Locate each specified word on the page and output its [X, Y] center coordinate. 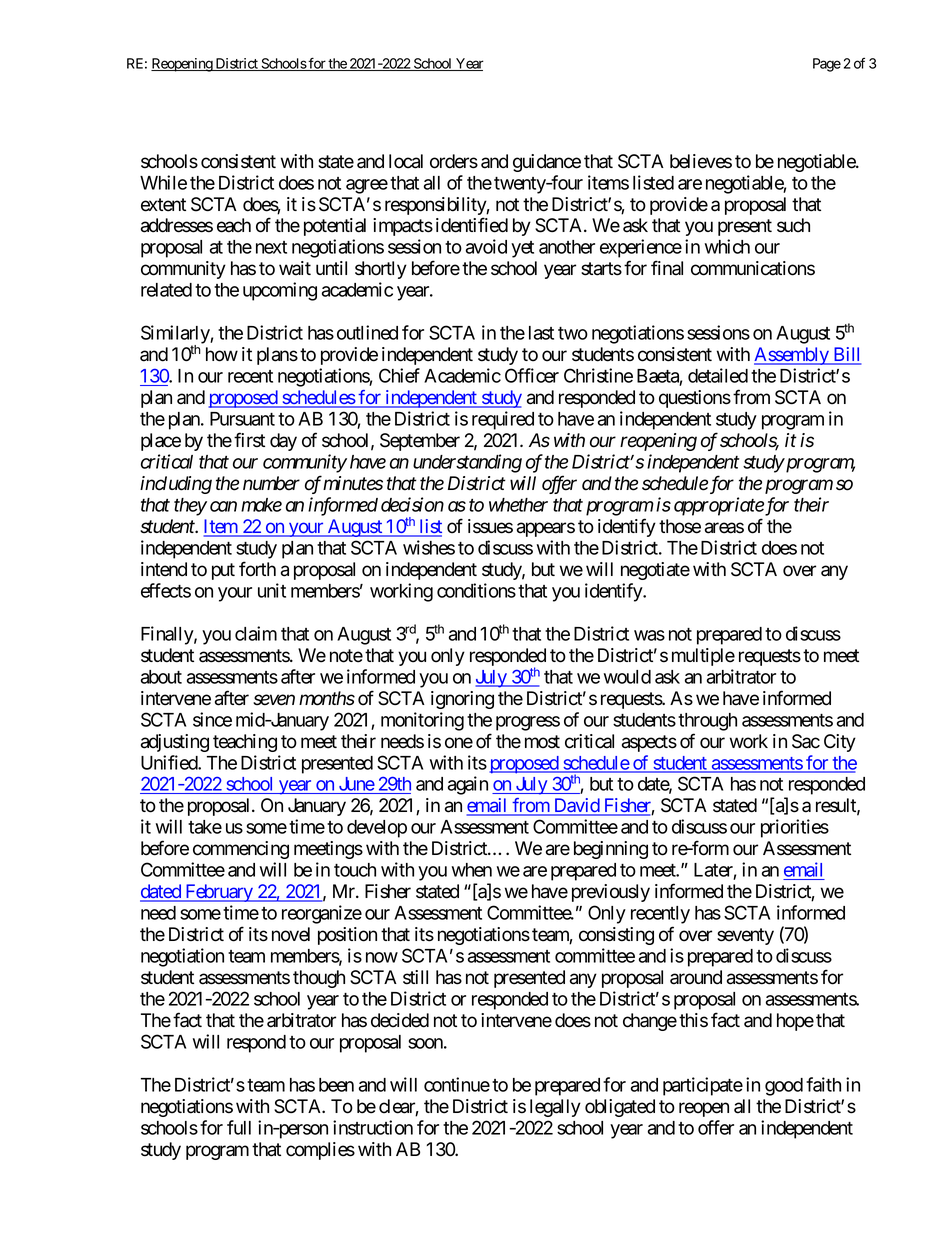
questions [695, 399]
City [840, 743]
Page [827, 65]
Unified [170, 762]
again [468, 785]
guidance [547, 163]
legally [555, 1108]
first [249, 440]
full [239, 1127]
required [503, 420]
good [784, 1087]
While [163, 182]
